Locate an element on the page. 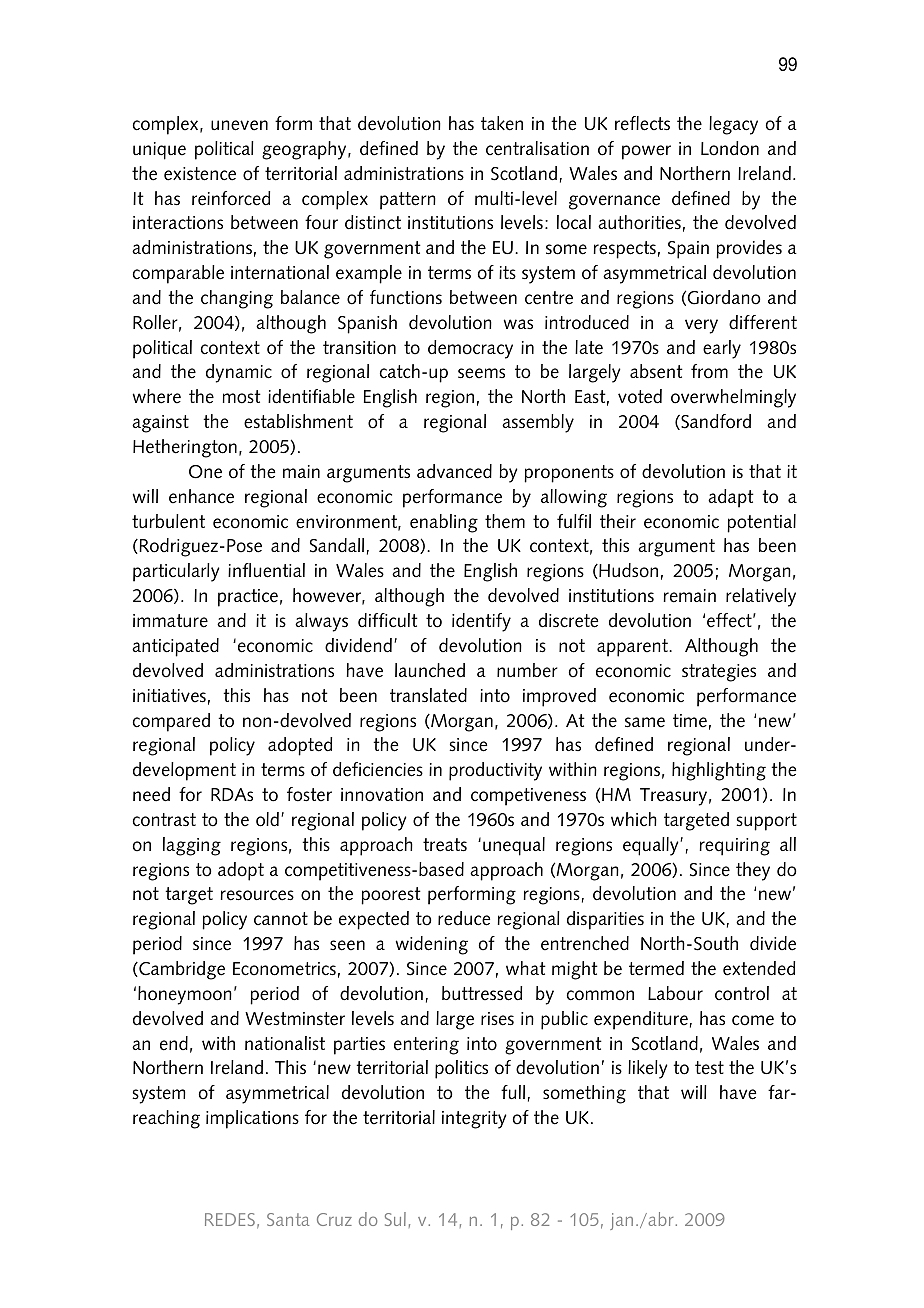 The height and width of the document is (1308, 924). London is located at coordinates (730, 148).
